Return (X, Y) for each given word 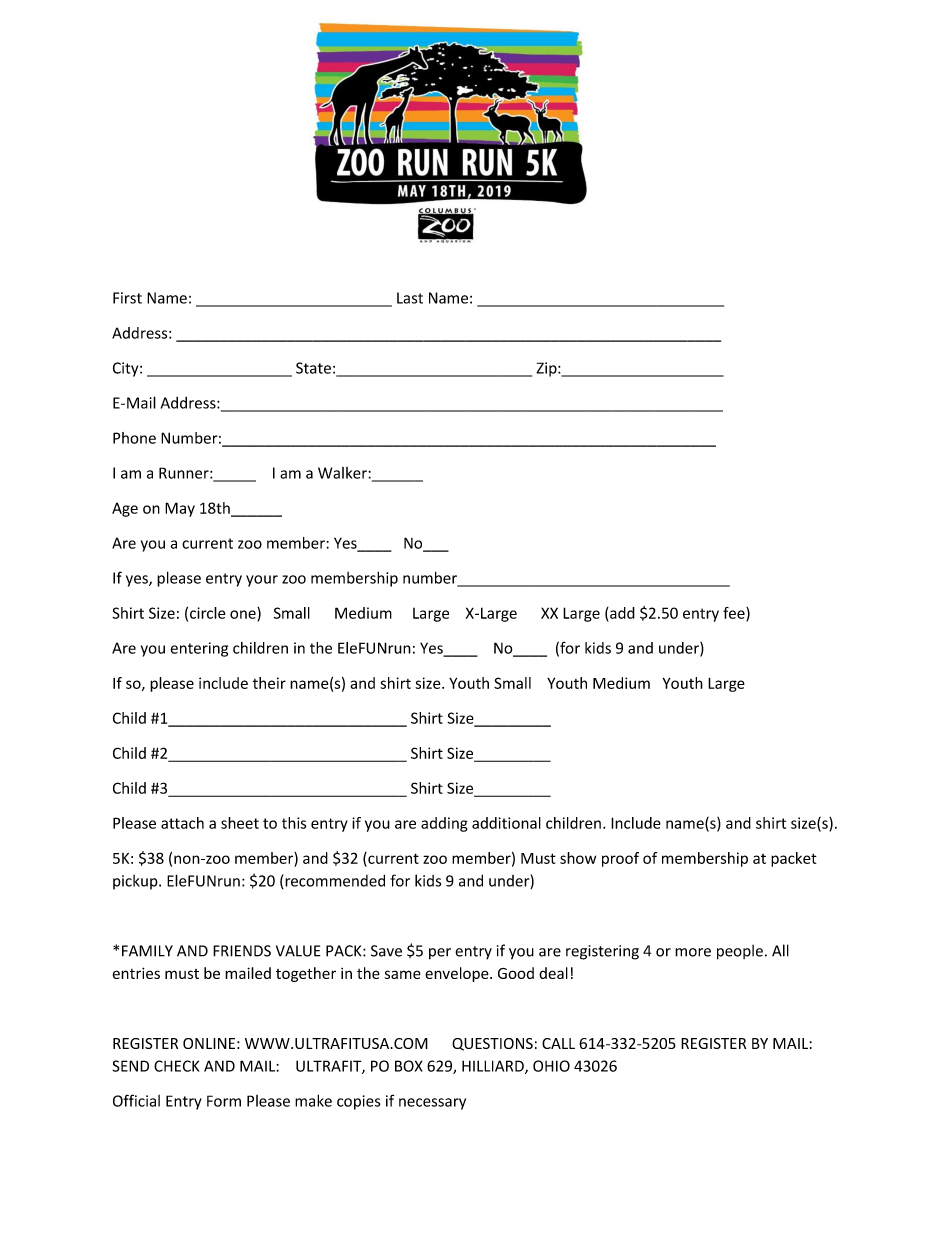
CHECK (177, 1066)
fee (735, 614)
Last (410, 298)
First (127, 298)
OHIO (551, 1066)
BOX (409, 1066)
